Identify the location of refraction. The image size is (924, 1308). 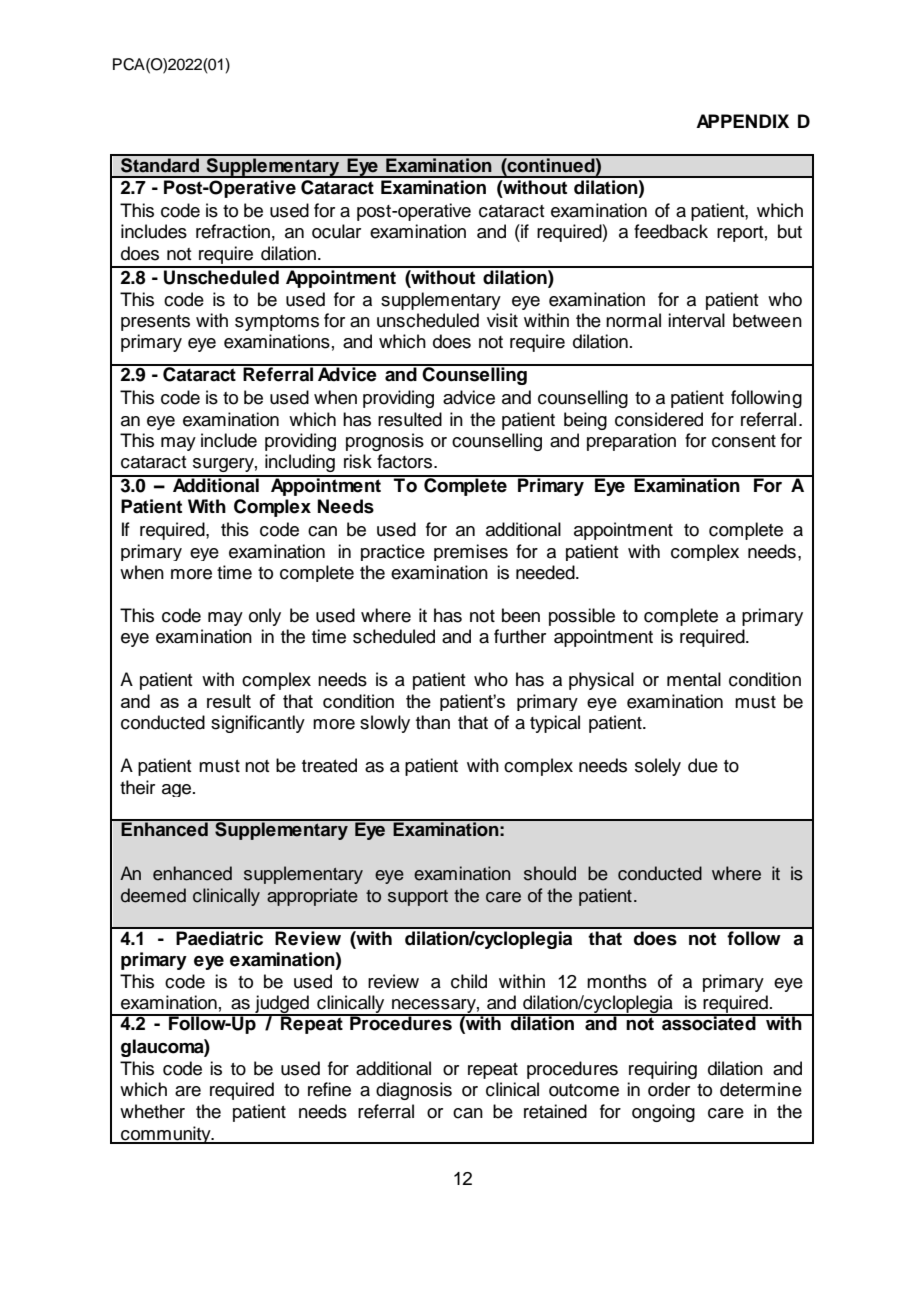
(233, 231).
